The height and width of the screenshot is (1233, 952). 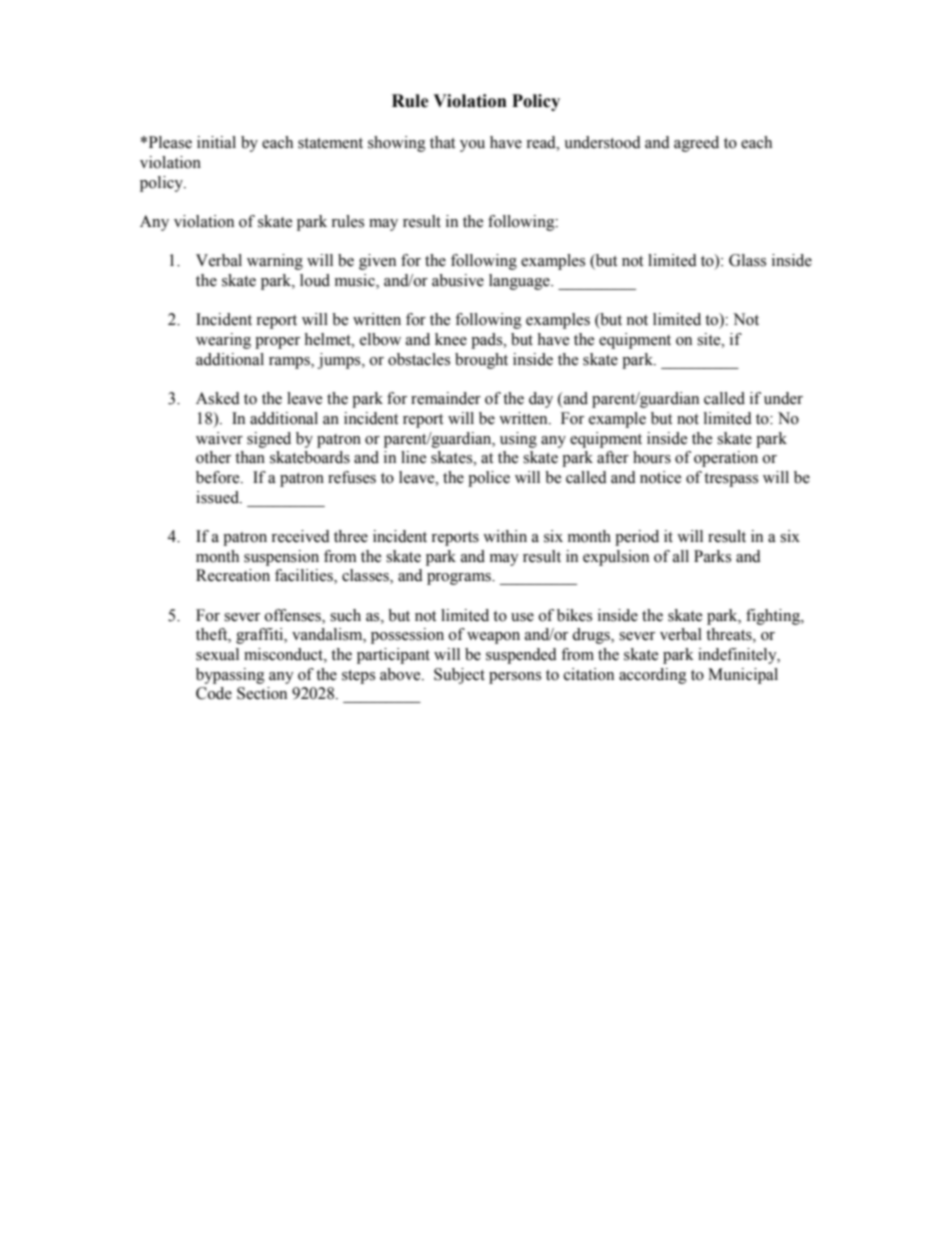 What do you see at coordinates (518, 440) in the screenshot?
I see `using` at bounding box center [518, 440].
